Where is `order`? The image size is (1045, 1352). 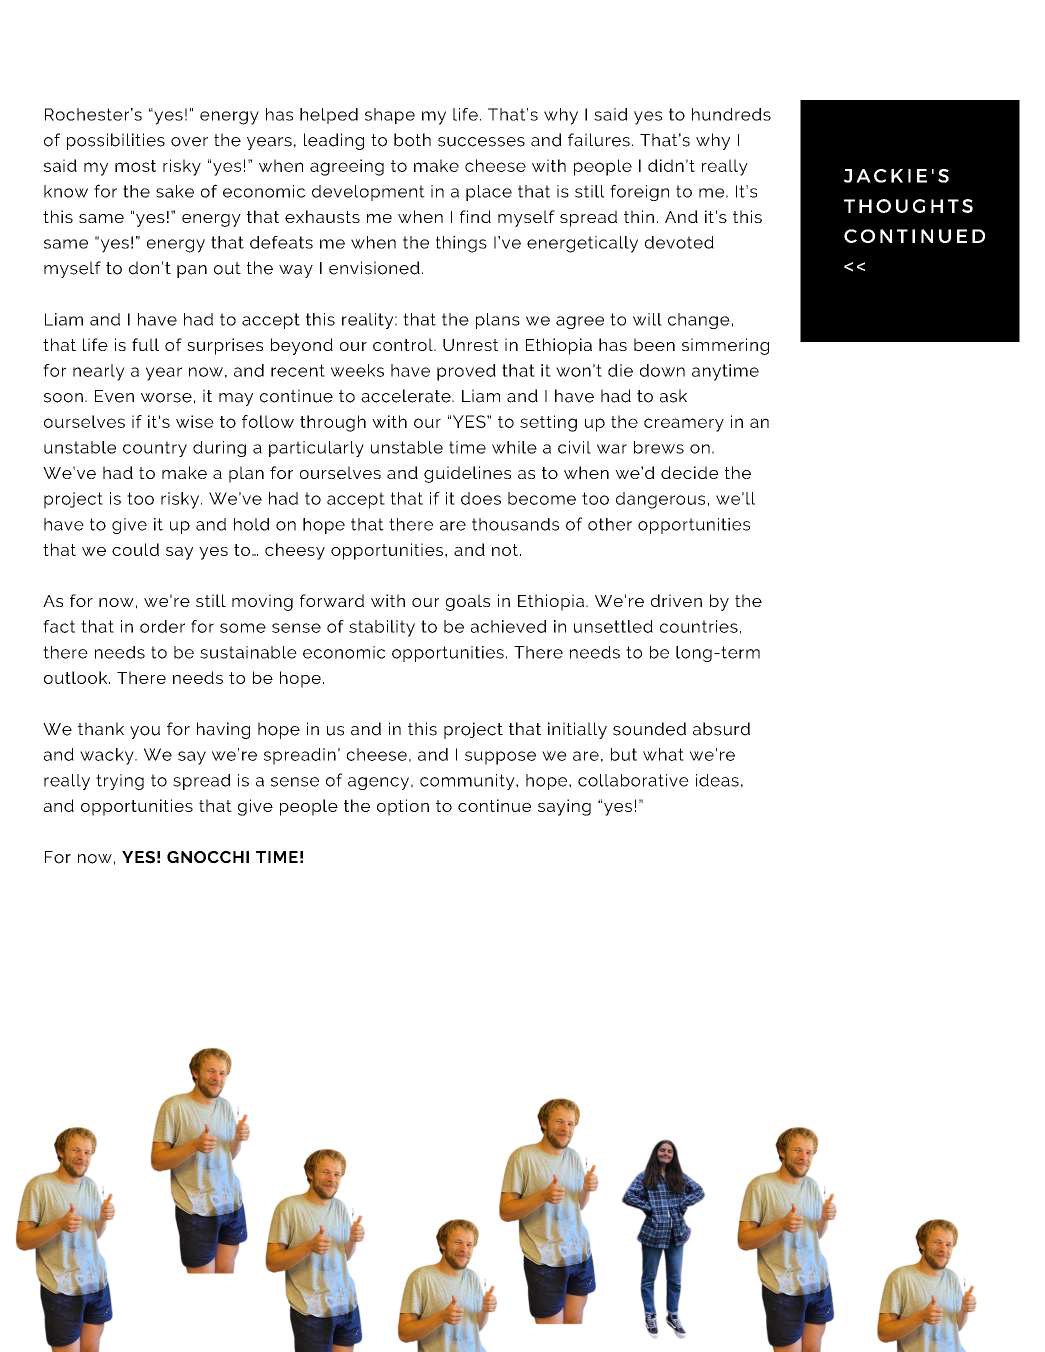
order is located at coordinates (162, 626).
